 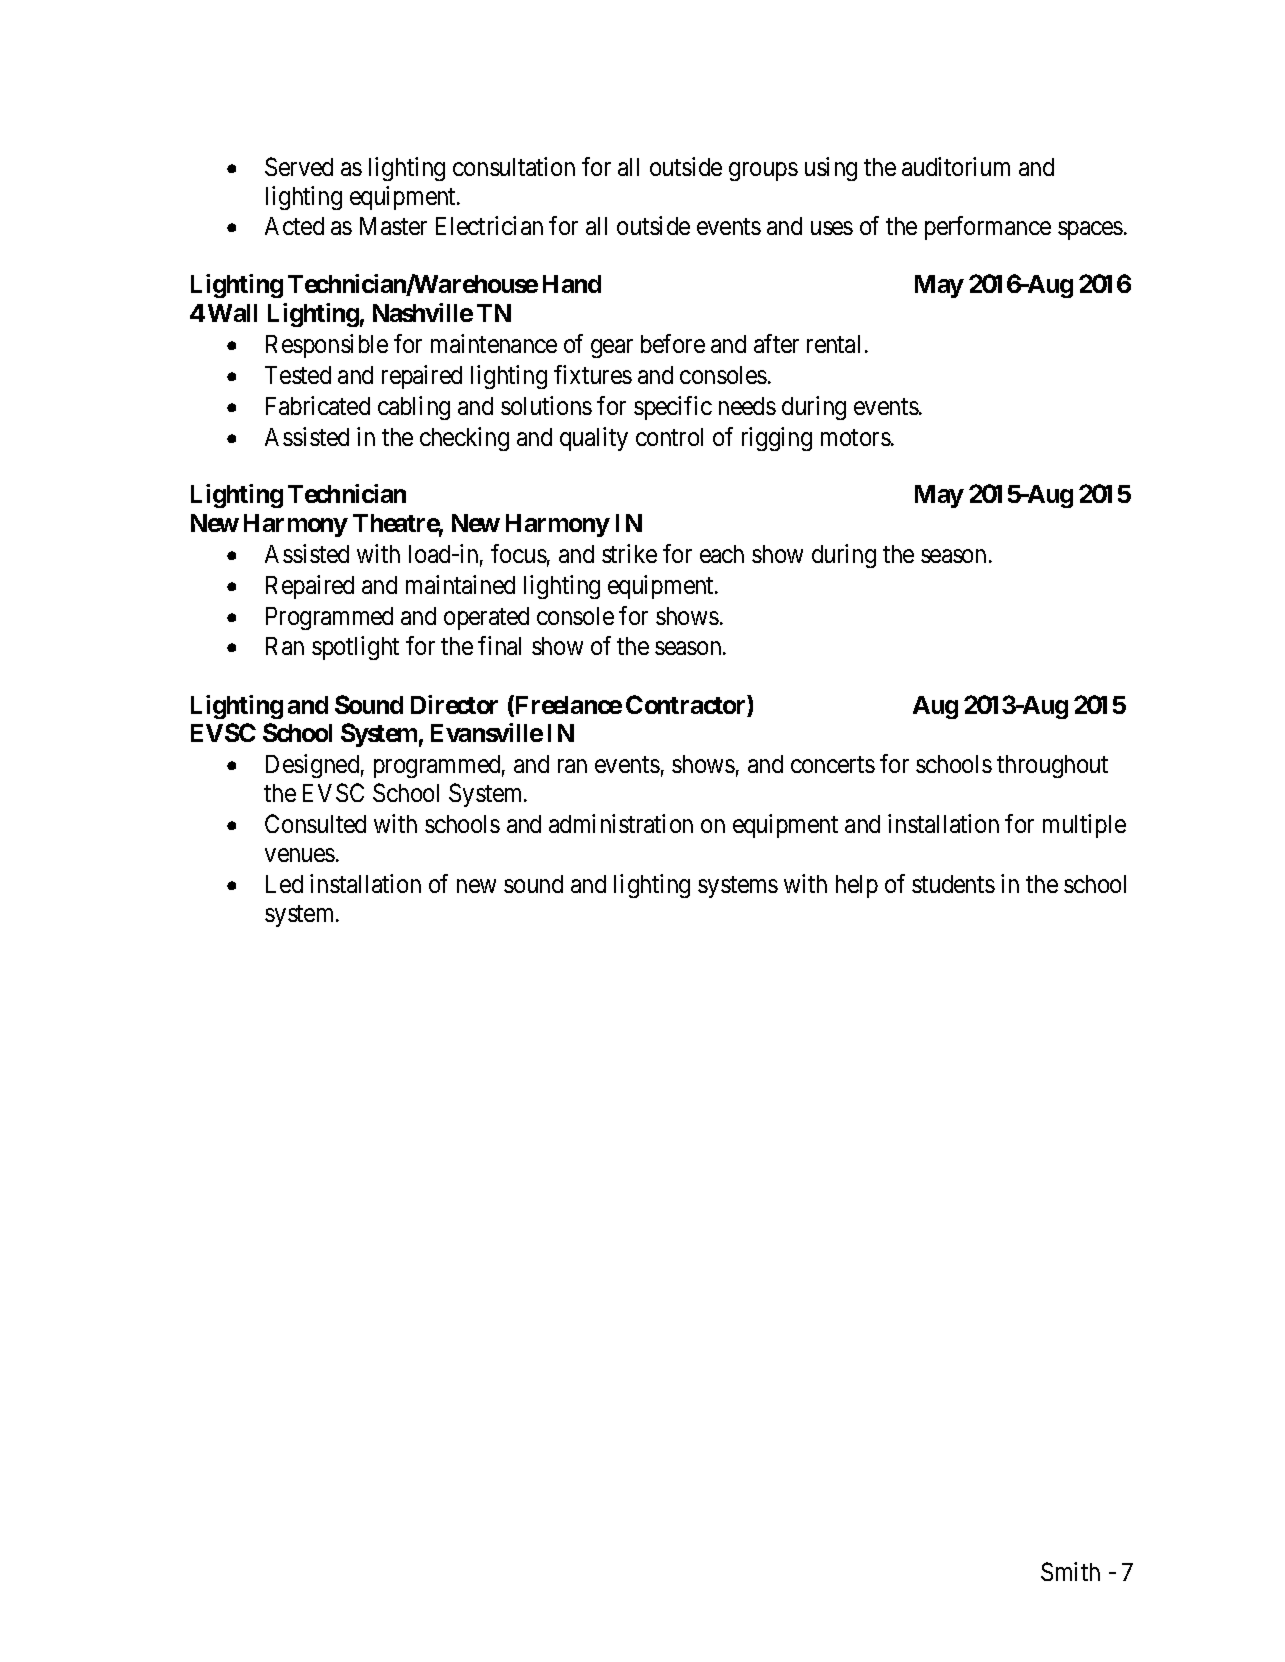 What do you see at coordinates (629, 553) in the image?
I see `strike` at bounding box center [629, 553].
